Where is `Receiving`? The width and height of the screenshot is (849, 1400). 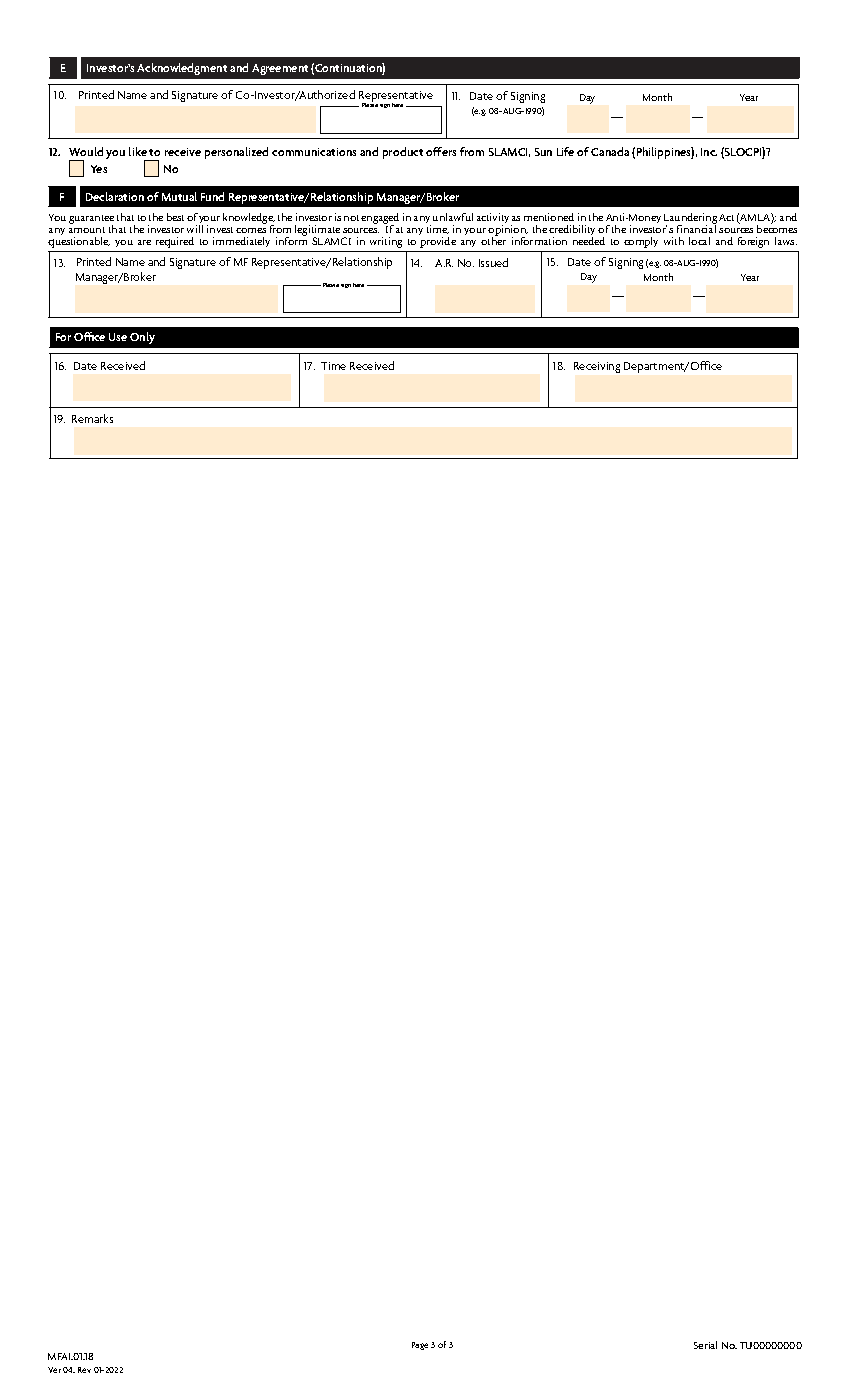 Receiving is located at coordinates (597, 367).
